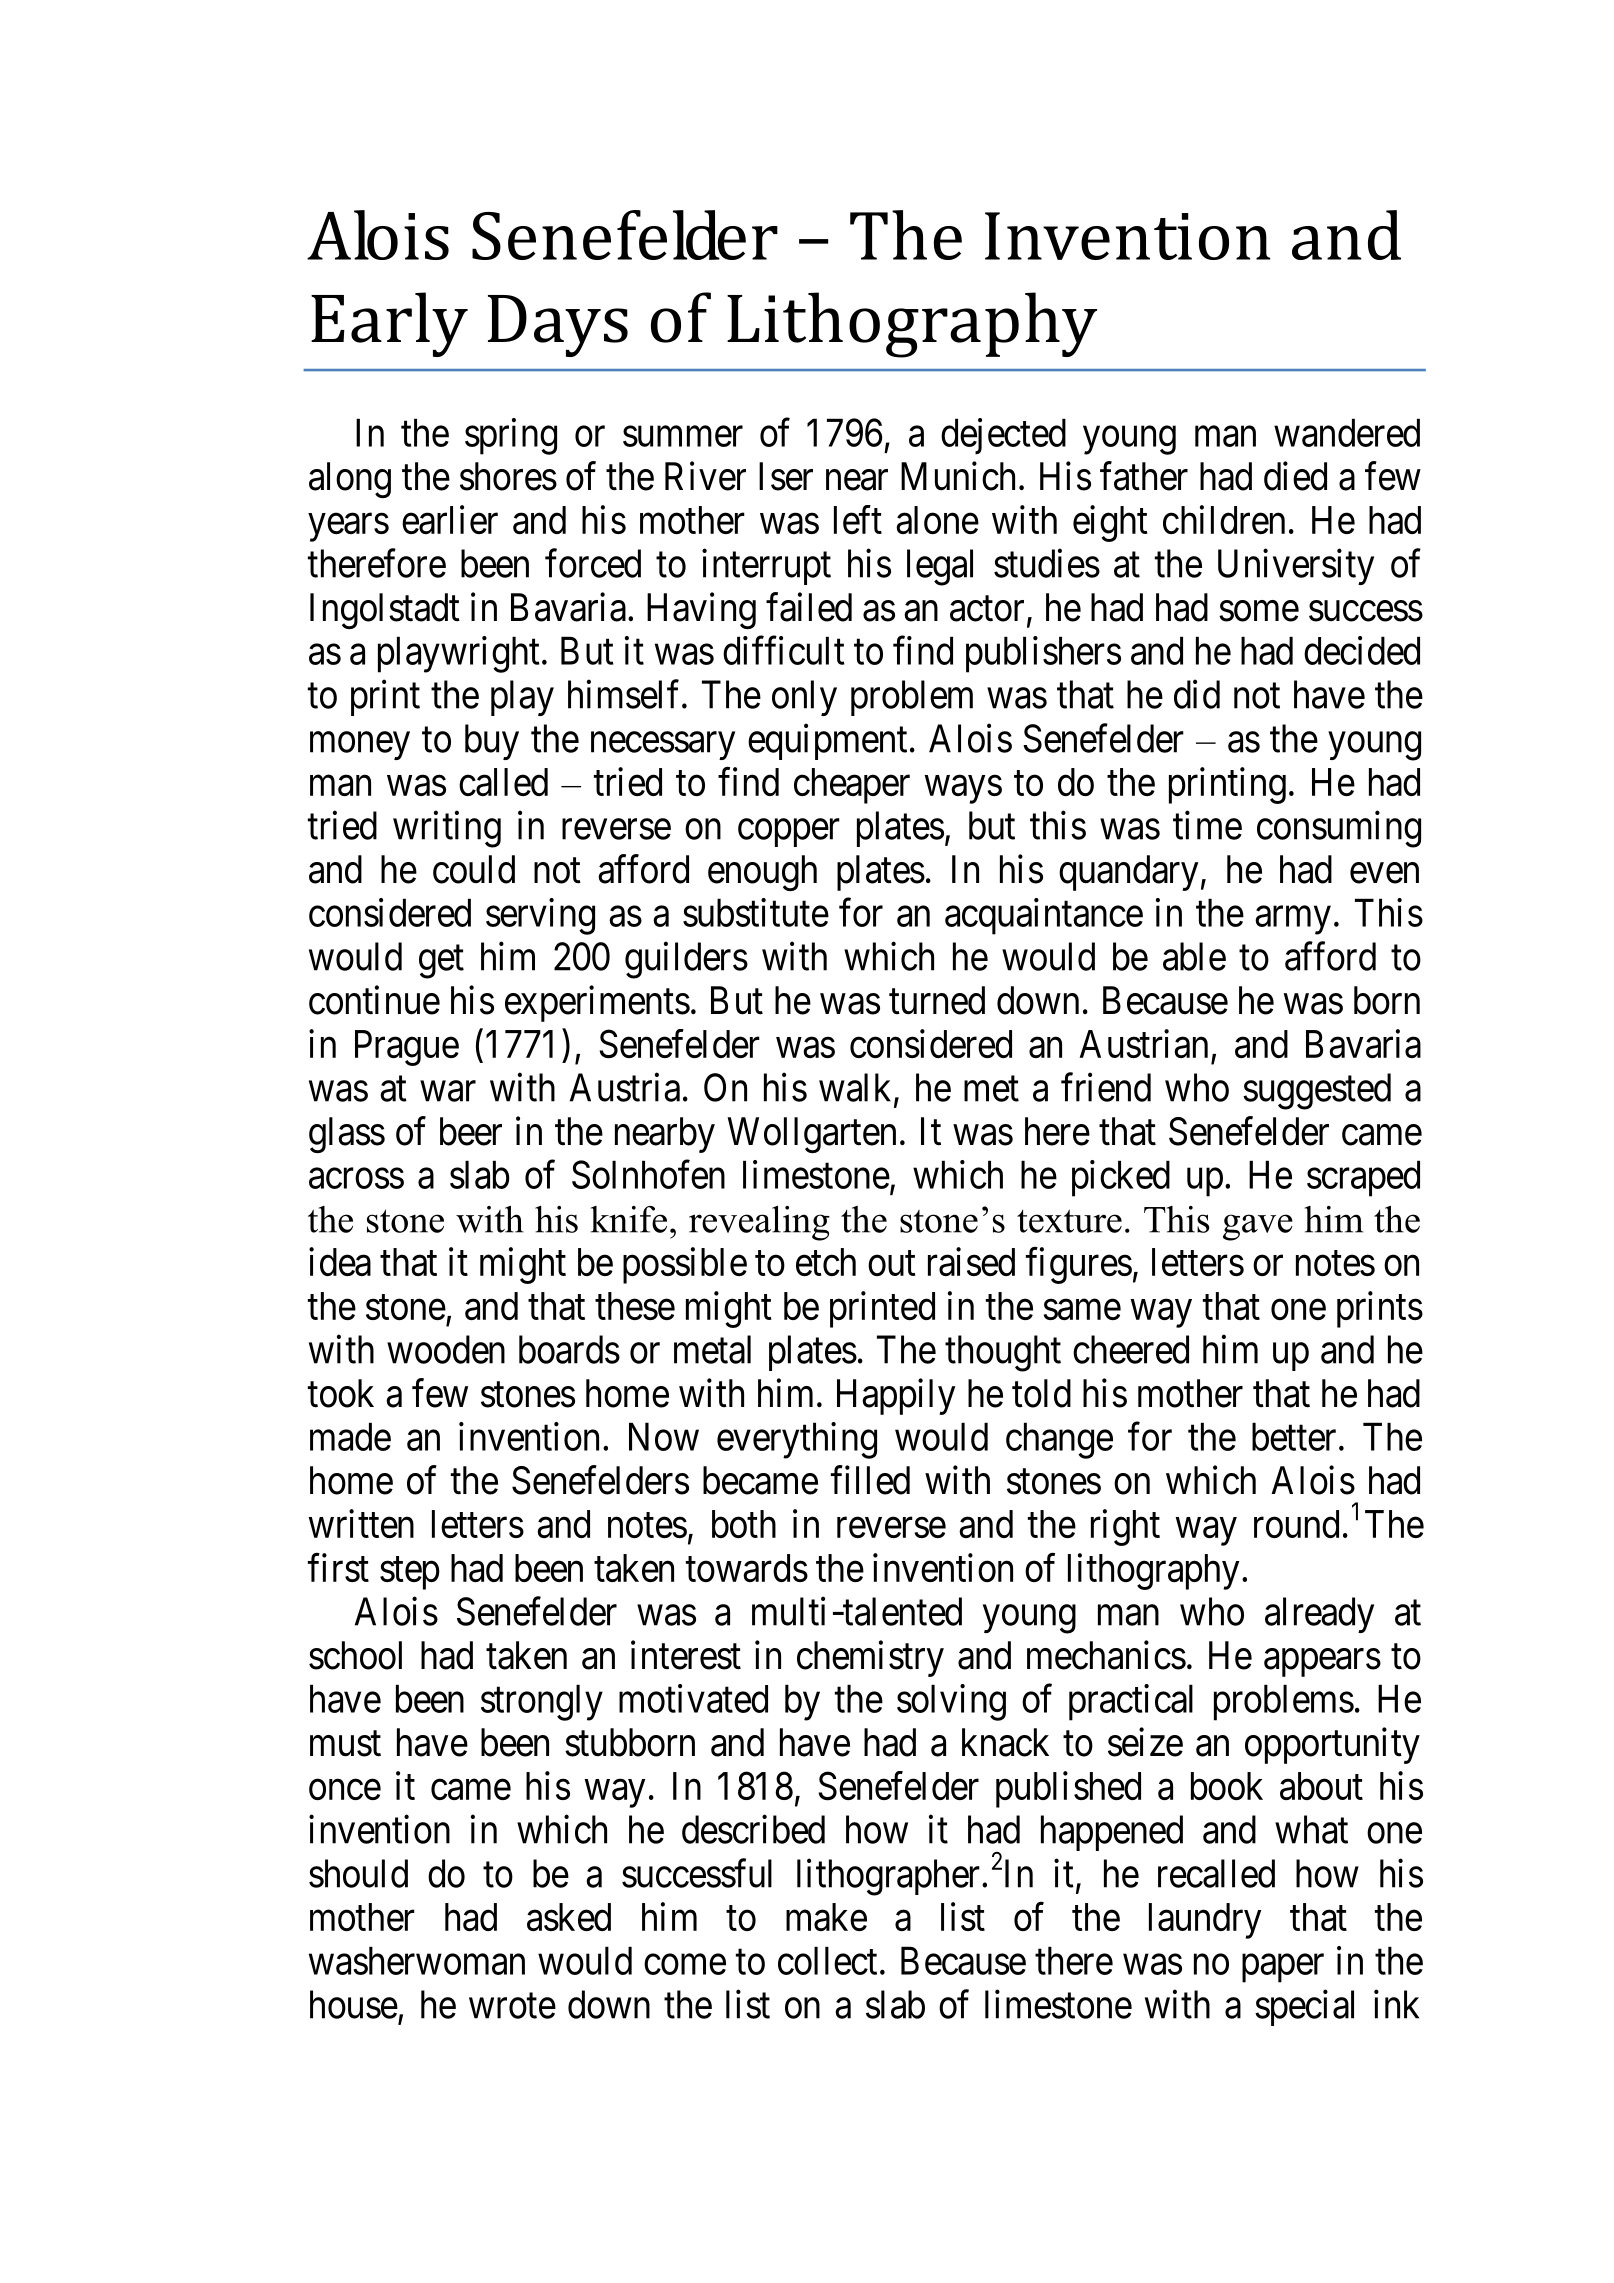 This page has height=2283, width=1614. Describe the element at coordinates (417, 1960) in the page. I see `washerwoman` at that location.
